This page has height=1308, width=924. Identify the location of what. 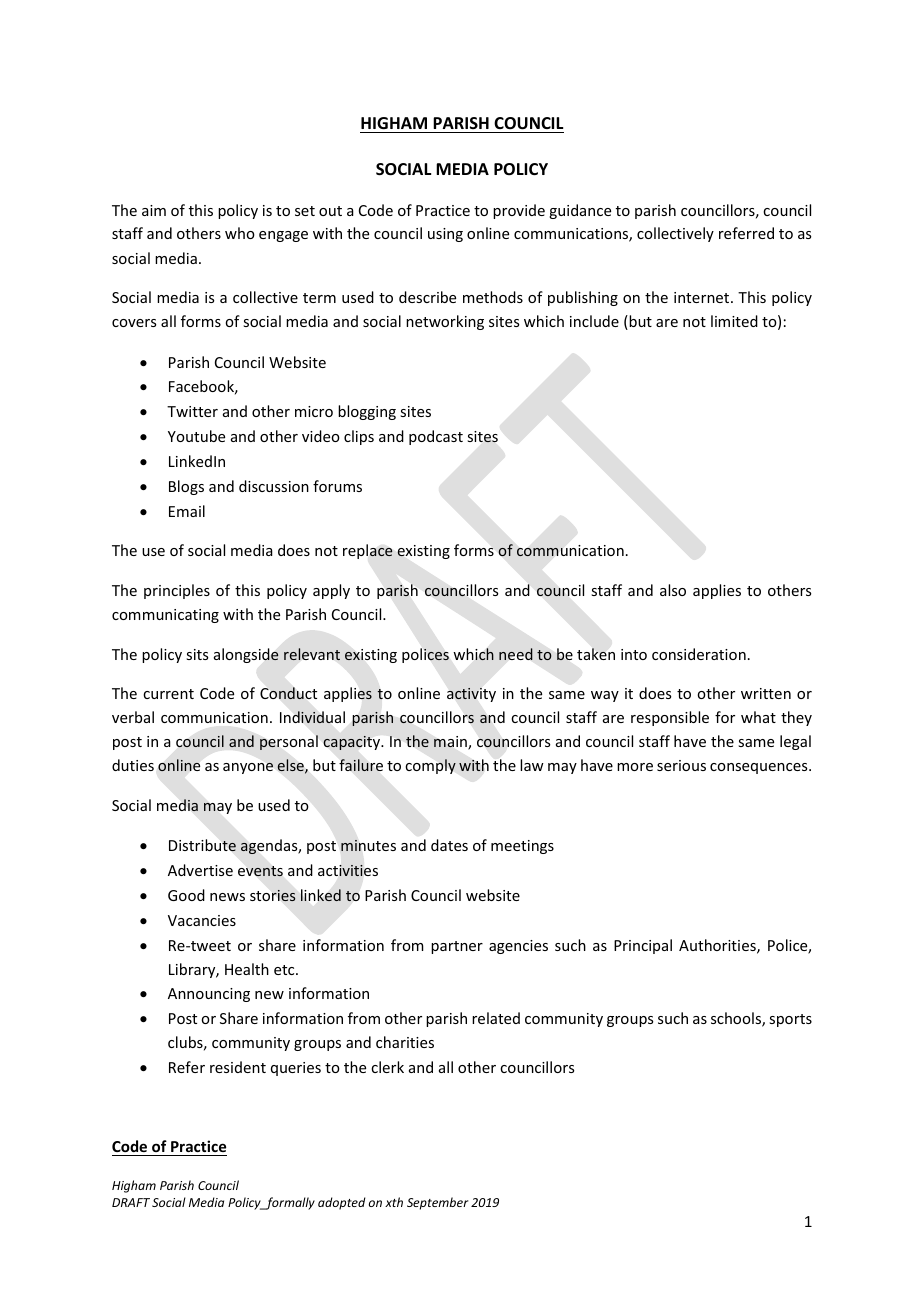
(758, 717).
